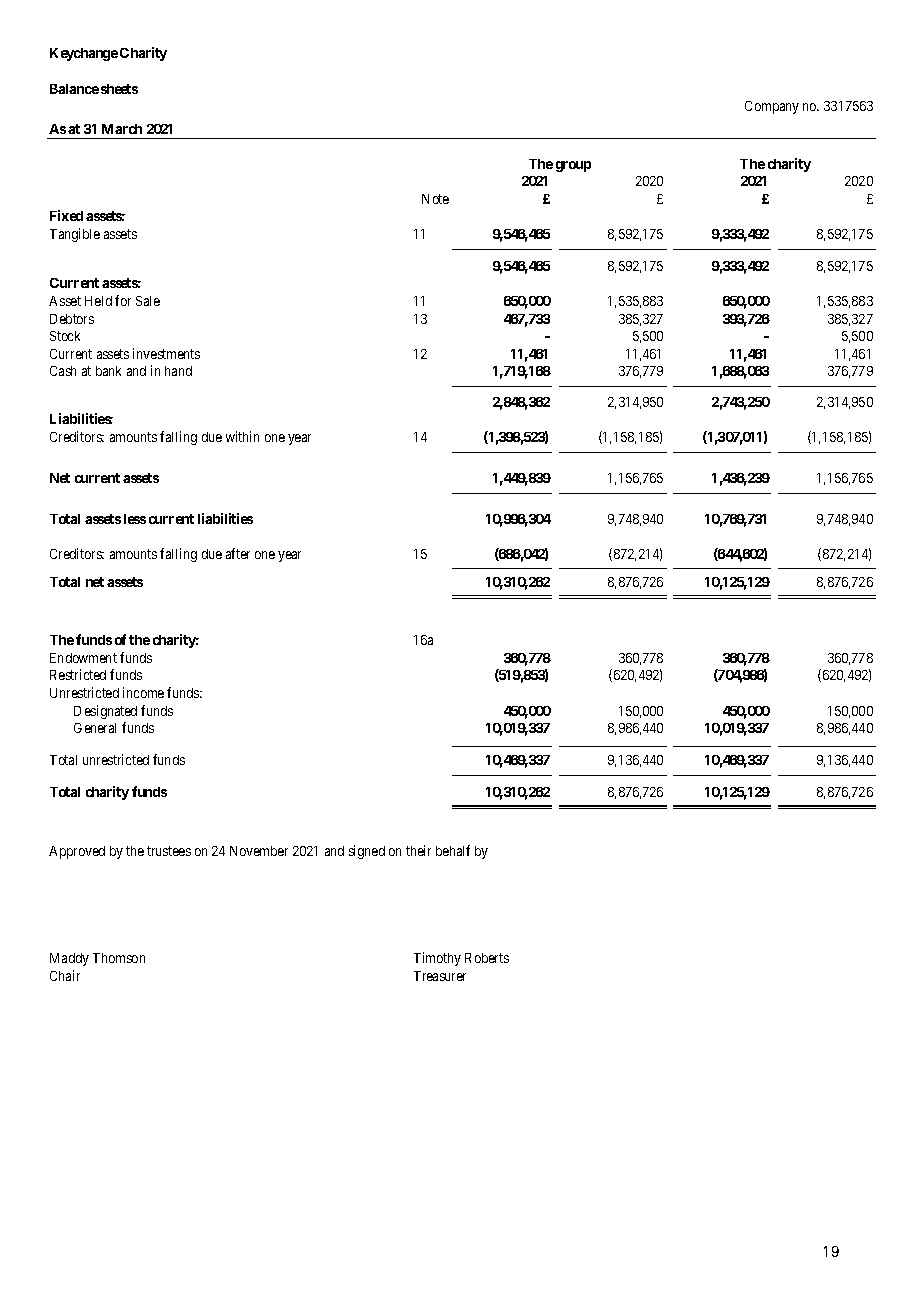 This image has height=1308, width=924. Describe the element at coordinates (772, 107) in the image. I see `Company` at that location.
